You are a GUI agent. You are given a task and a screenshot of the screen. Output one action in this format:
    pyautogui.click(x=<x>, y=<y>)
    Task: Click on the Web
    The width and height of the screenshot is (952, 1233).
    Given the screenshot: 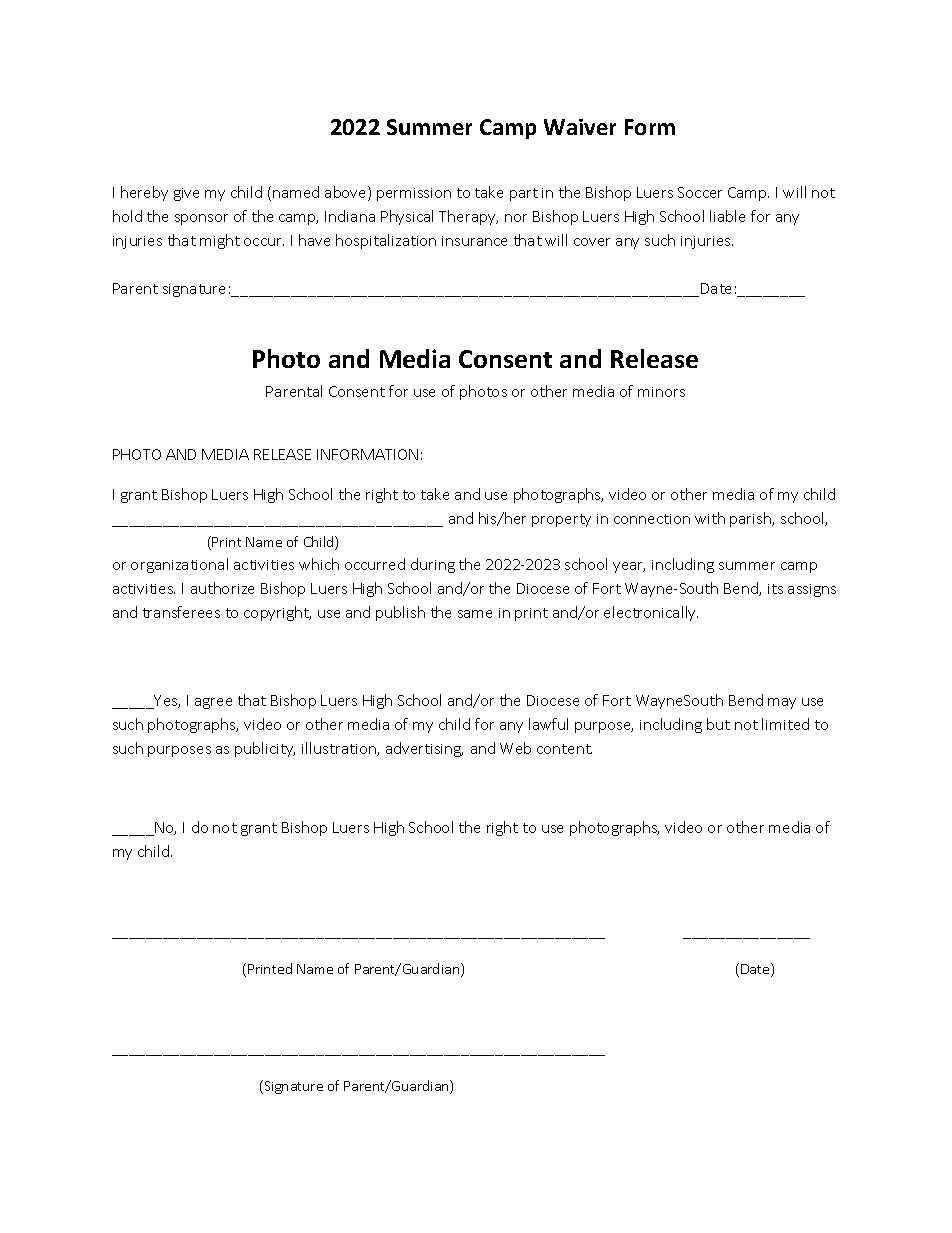 What is the action you would take?
    pyautogui.click(x=515, y=748)
